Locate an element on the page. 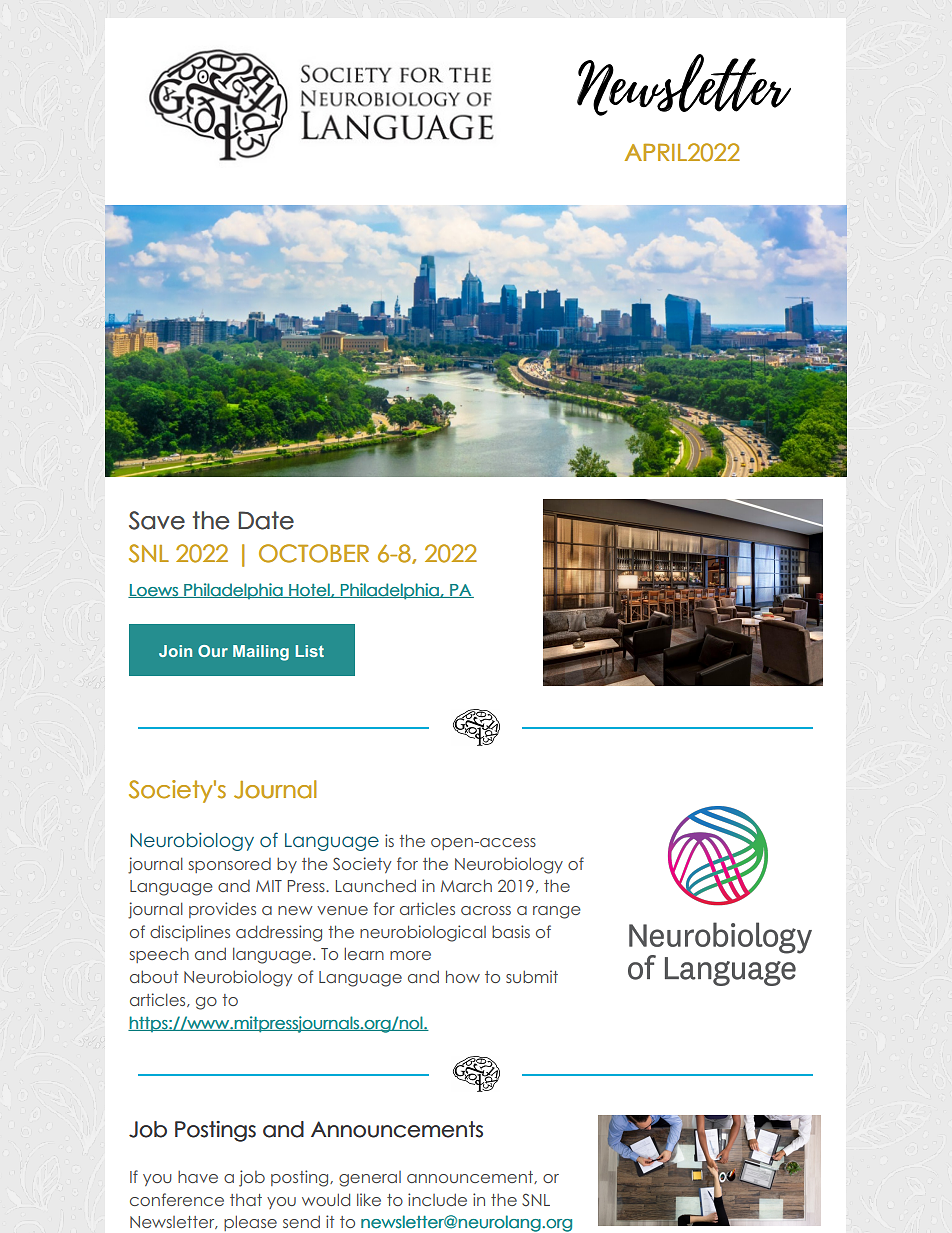 Image resolution: width=952 pixels, height=1233 pixels. Save is located at coordinates (157, 520).
